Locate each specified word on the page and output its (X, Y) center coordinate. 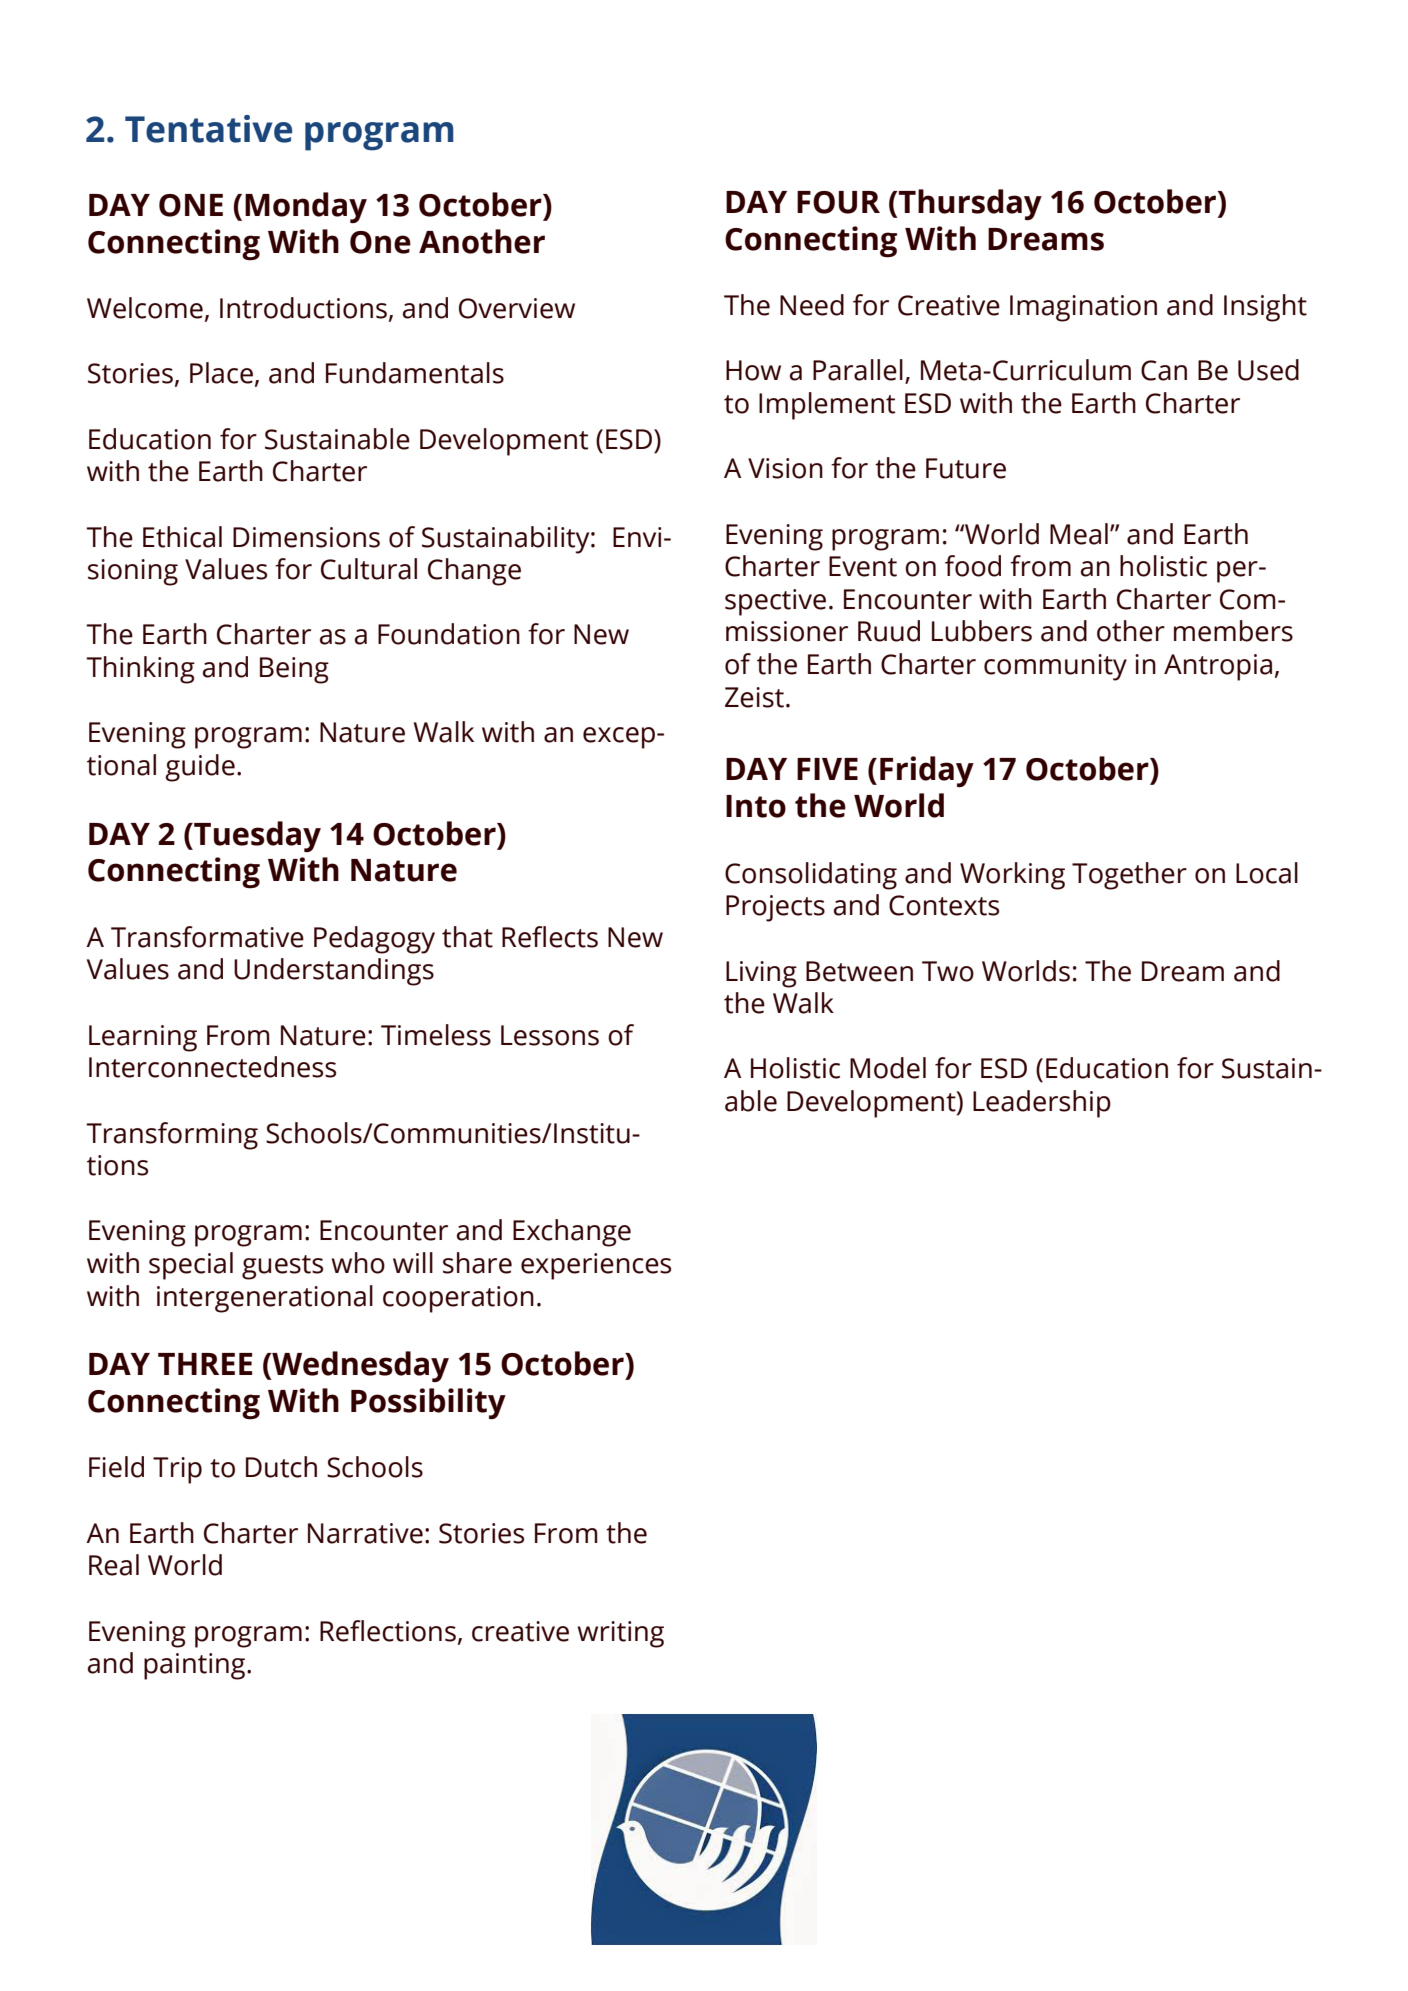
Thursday (969, 205)
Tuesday (256, 836)
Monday (306, 207)
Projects (775, 908)
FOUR (838, 202)
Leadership (1042, 1104)
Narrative (365, 1533)
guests (282, 1267)
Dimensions (306, 537)
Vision (785, 468)
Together (1129, 876)
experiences (596, 1266)
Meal (1079, 534)
